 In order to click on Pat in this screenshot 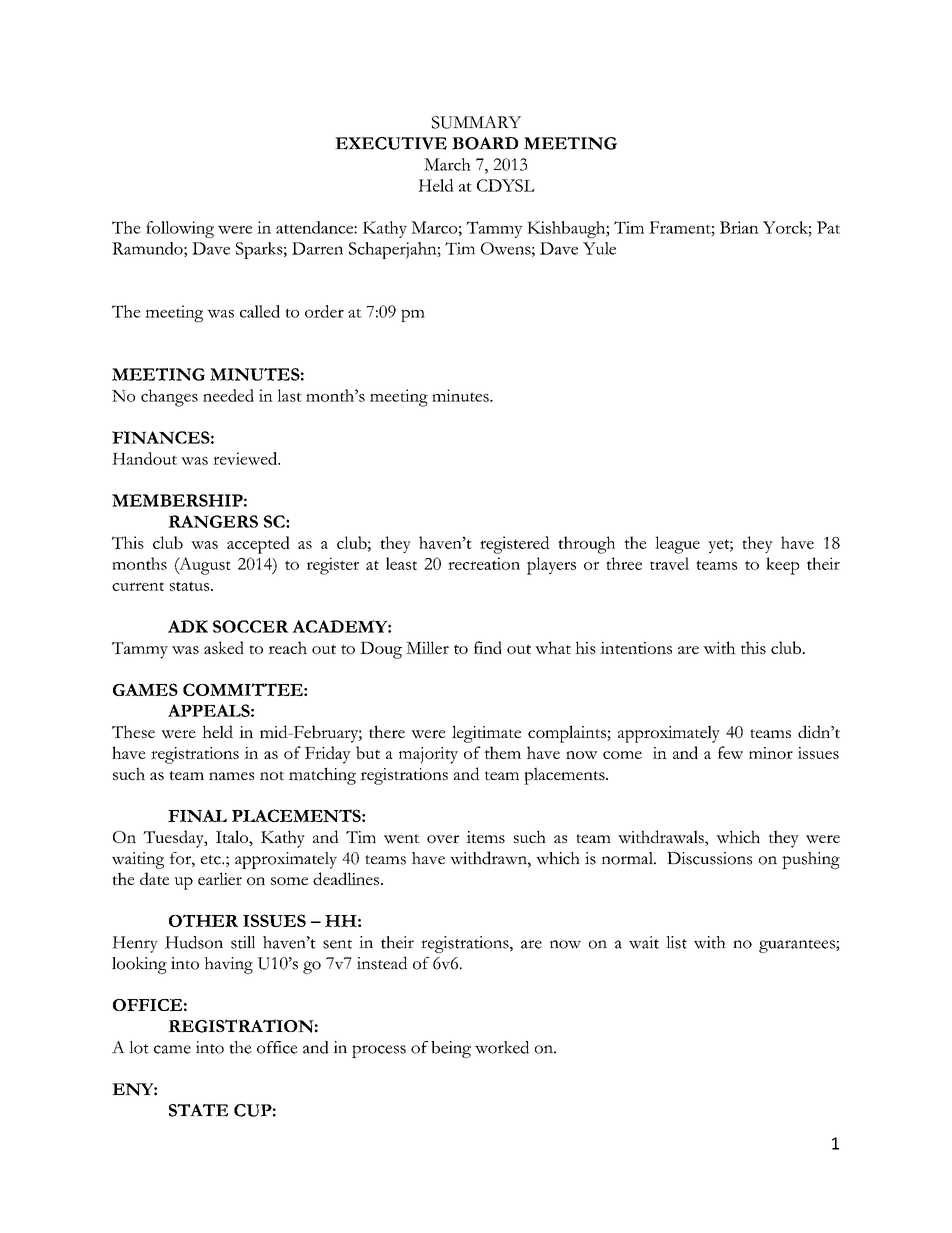, I will do `click(828, 227)`.
